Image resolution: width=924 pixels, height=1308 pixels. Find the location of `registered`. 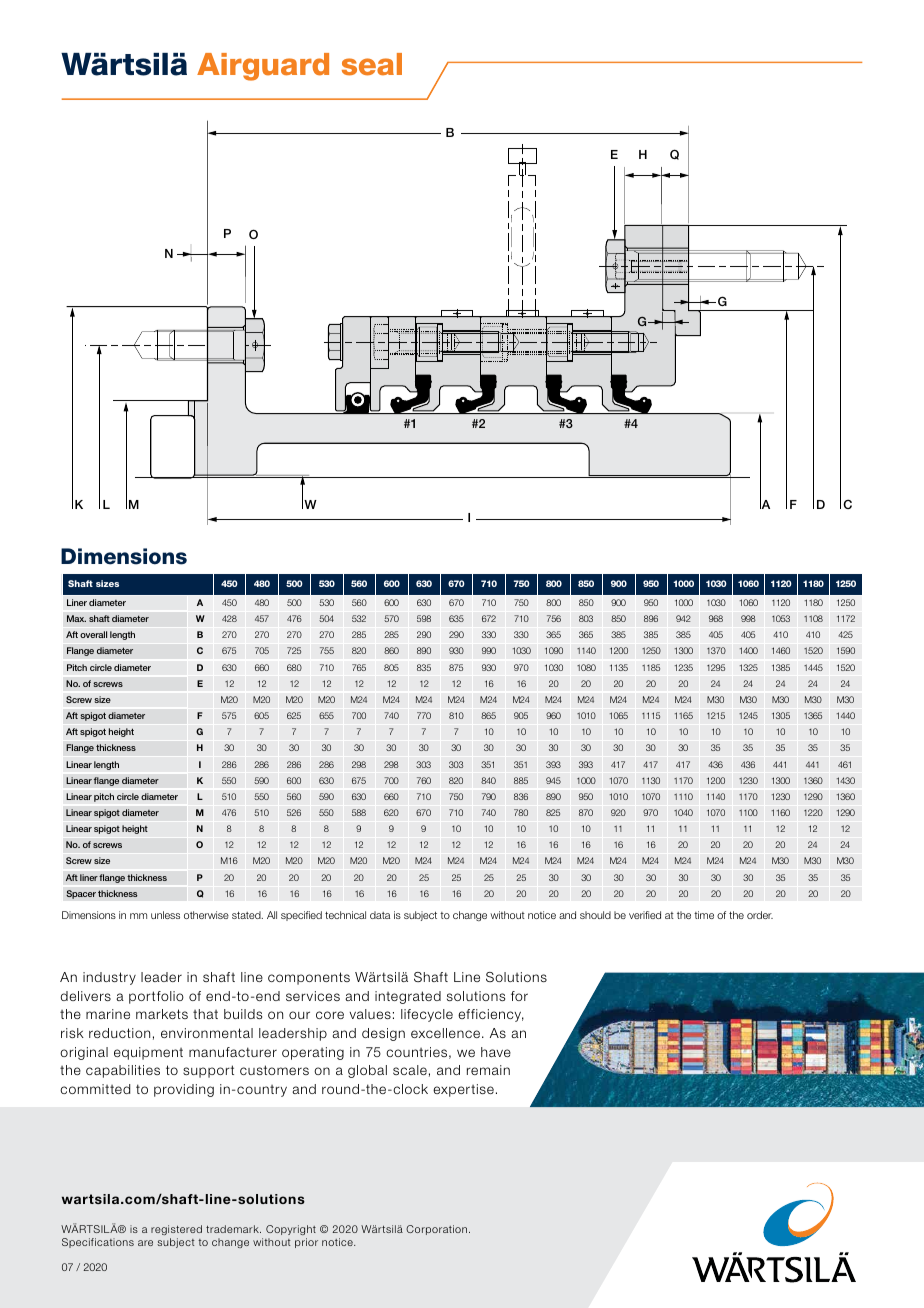

registered is located at coordinates (176, 1232).
